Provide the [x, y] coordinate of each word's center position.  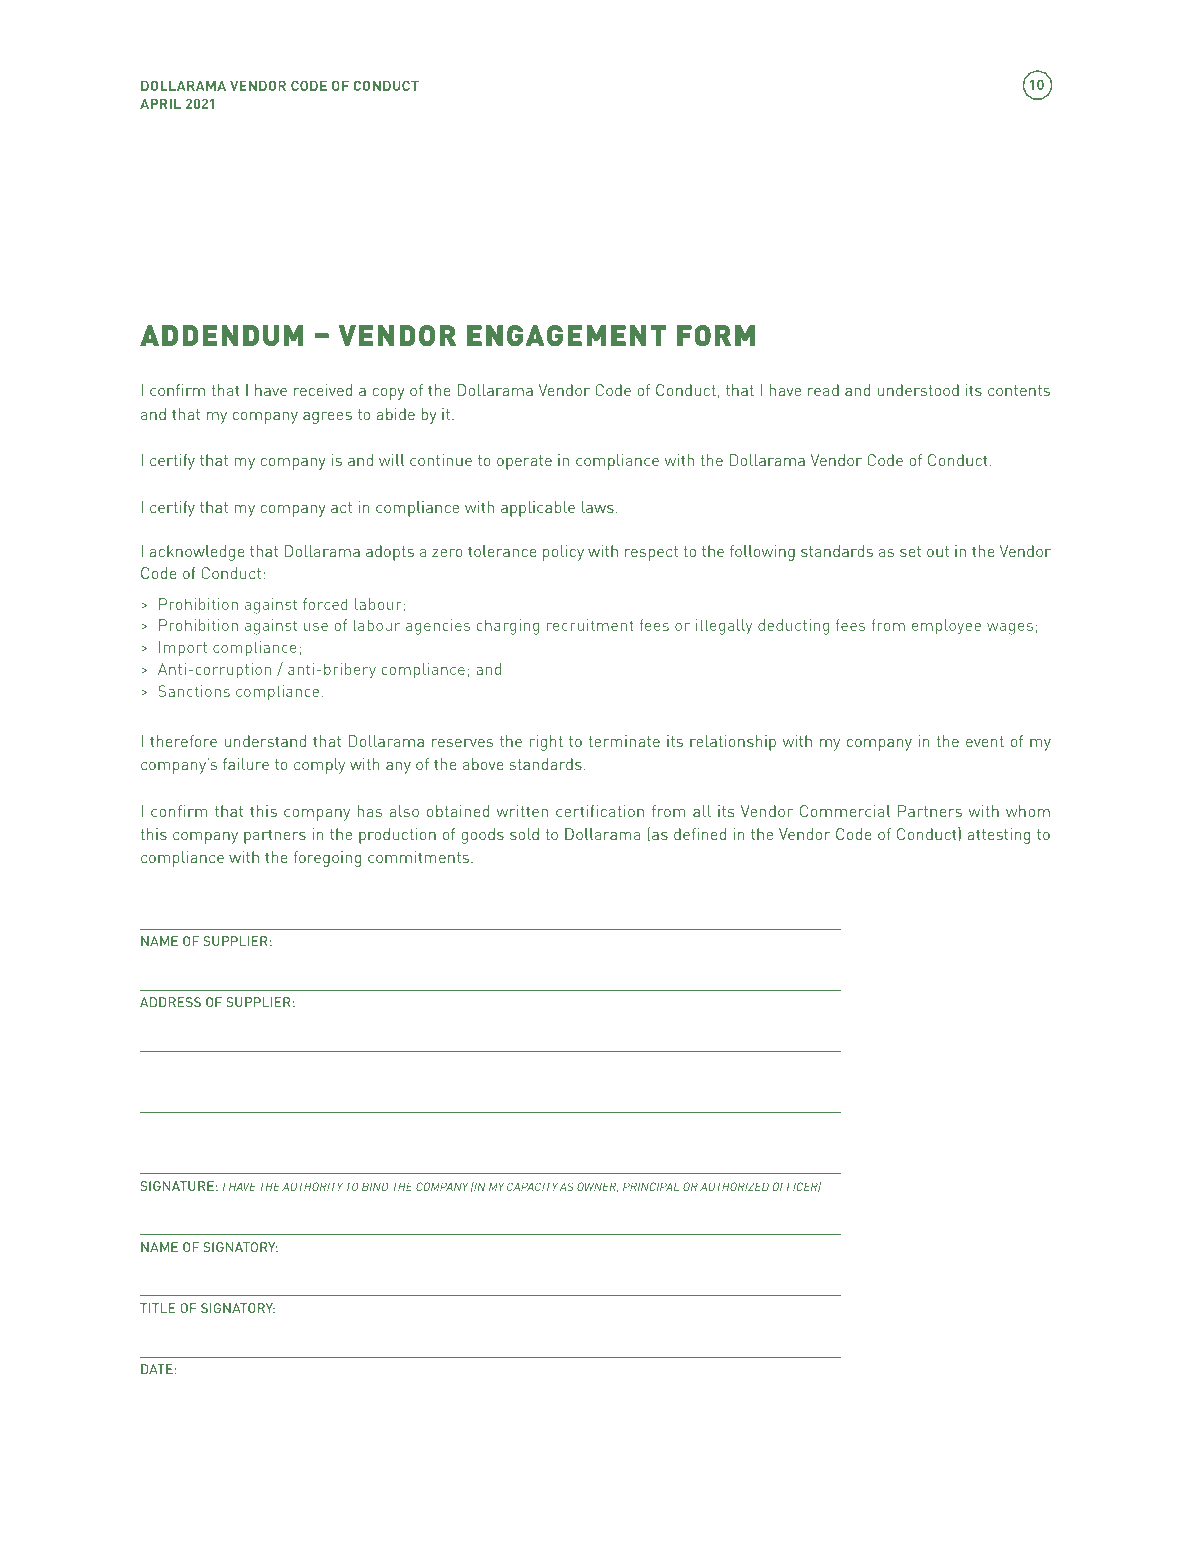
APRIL [160, 103]
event [985, 741]
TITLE [157, 1308]
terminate [624, 741]
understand [265, 741]
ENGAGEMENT [566, 335]
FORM [716, 335]
